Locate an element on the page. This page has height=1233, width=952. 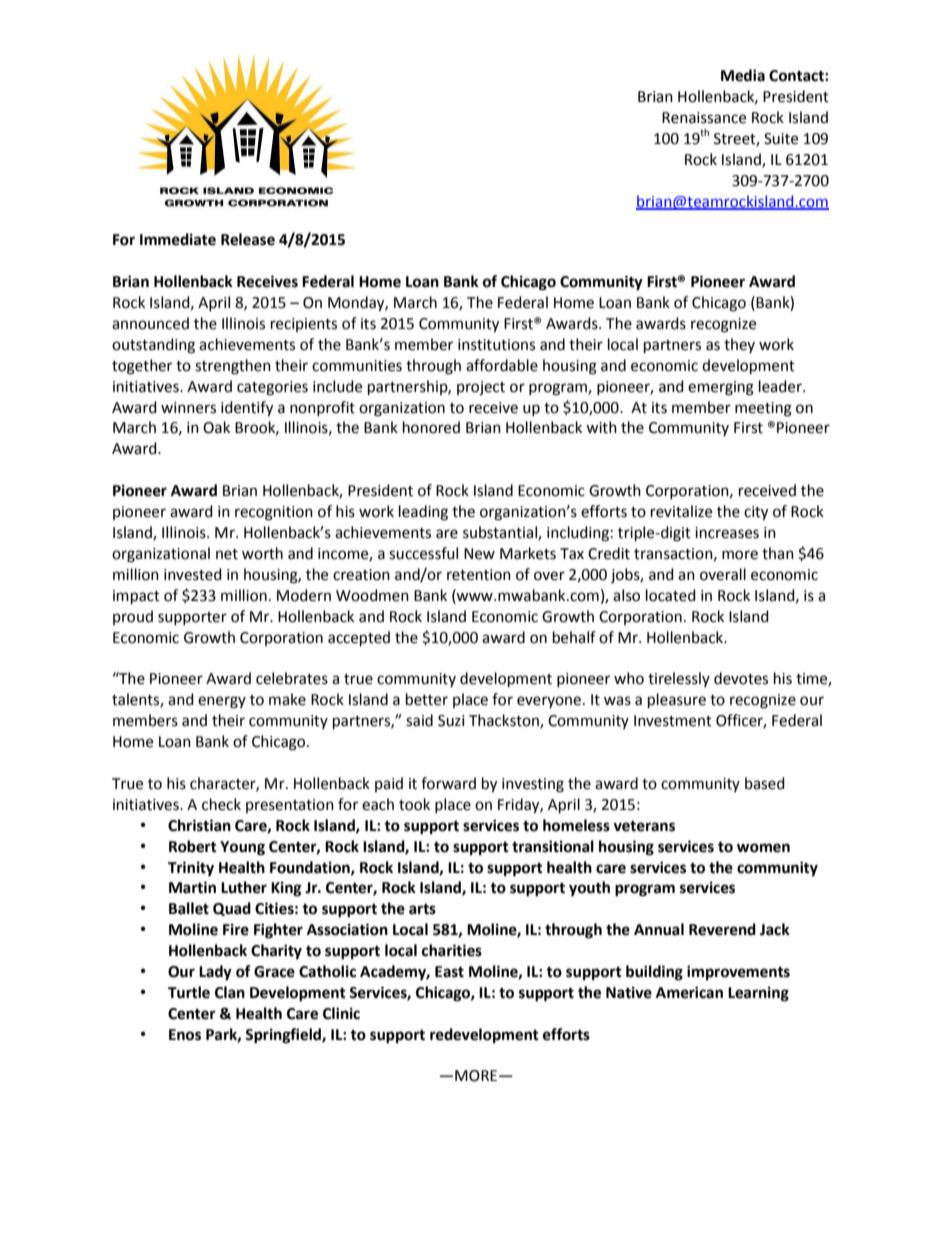
located is located at coordinates (671, 595).
